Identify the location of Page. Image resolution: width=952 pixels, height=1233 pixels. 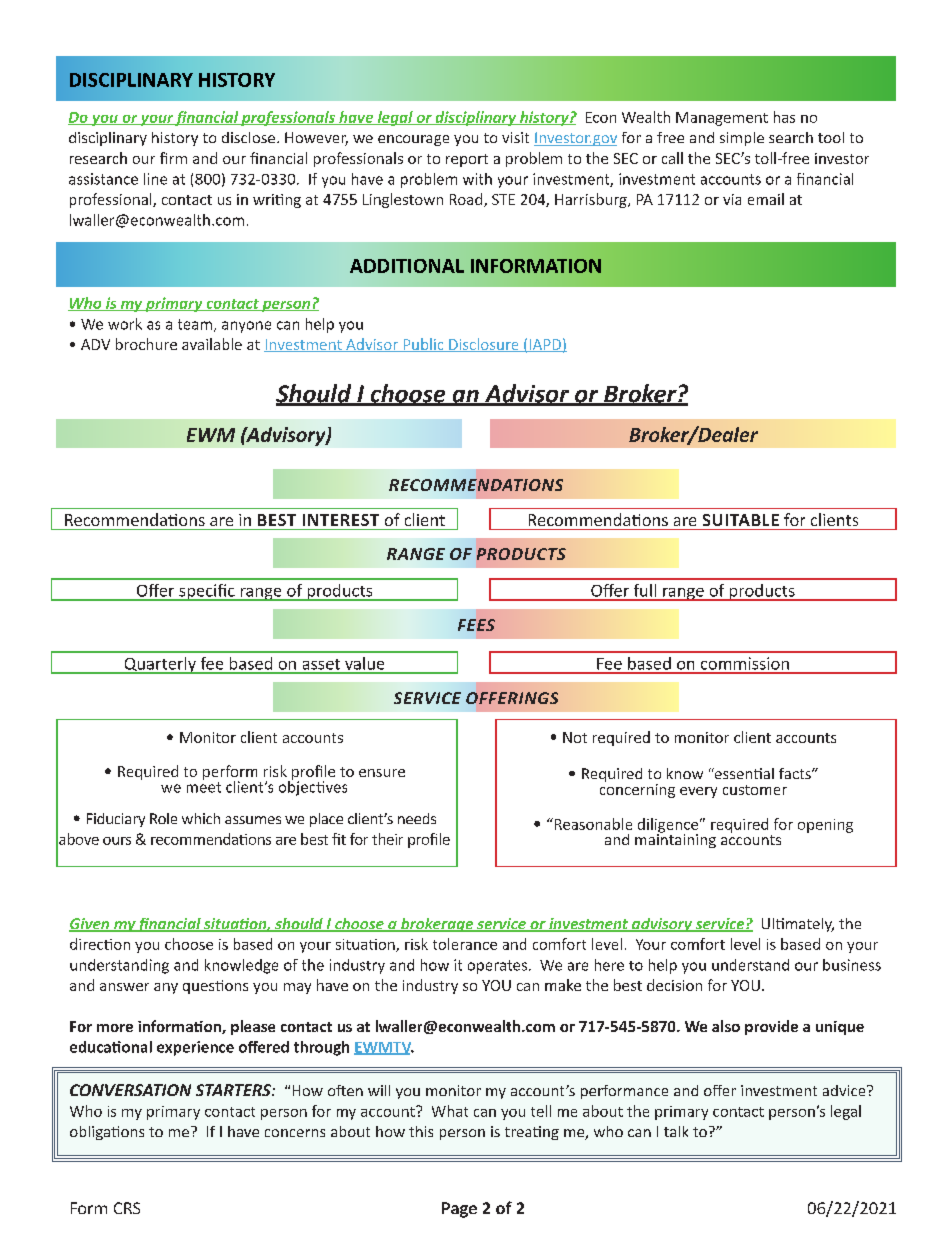
(459, 1210).
